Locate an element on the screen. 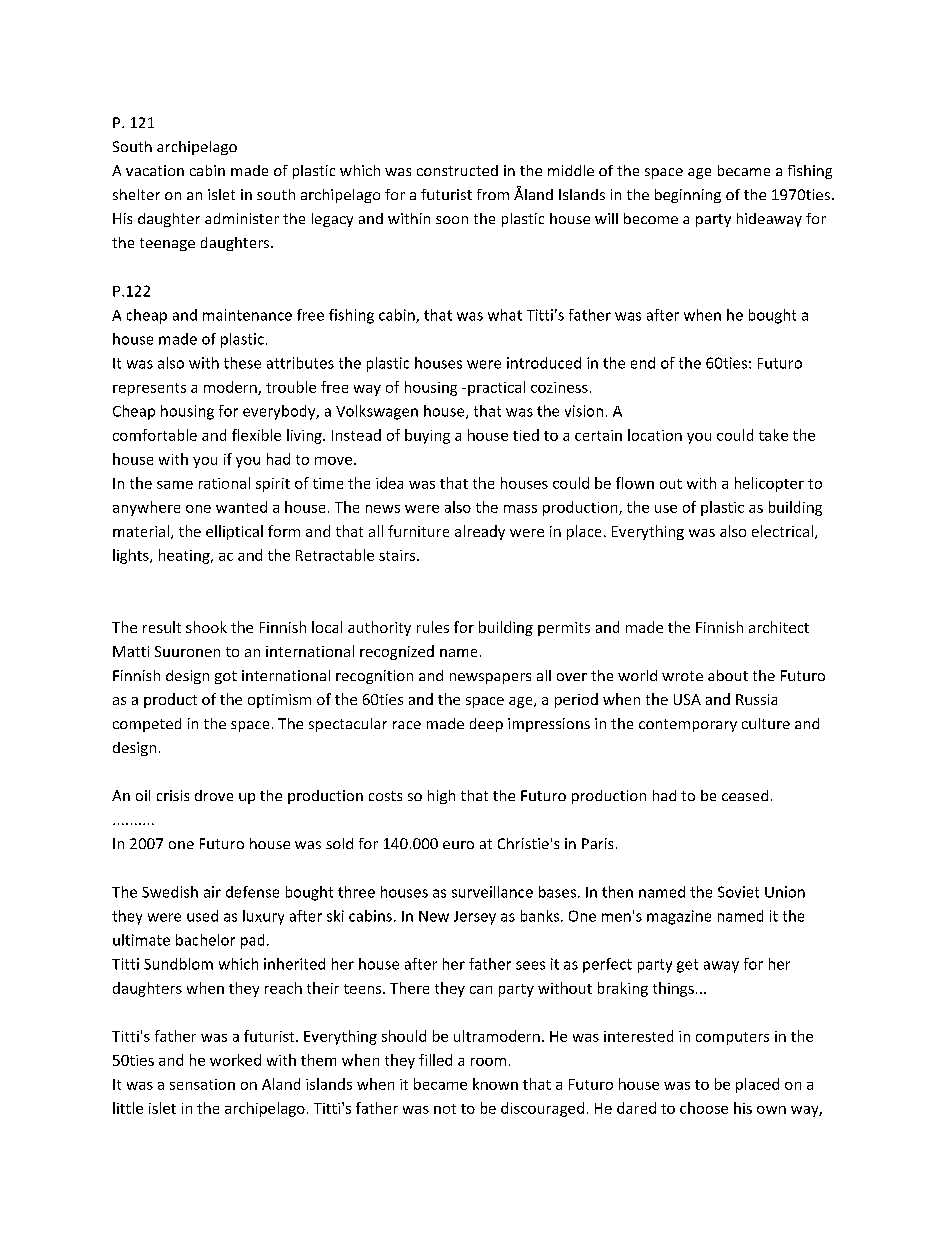 The width and height of the screenshot is (952, 1233). rules is located at coordinates (433, 627).
